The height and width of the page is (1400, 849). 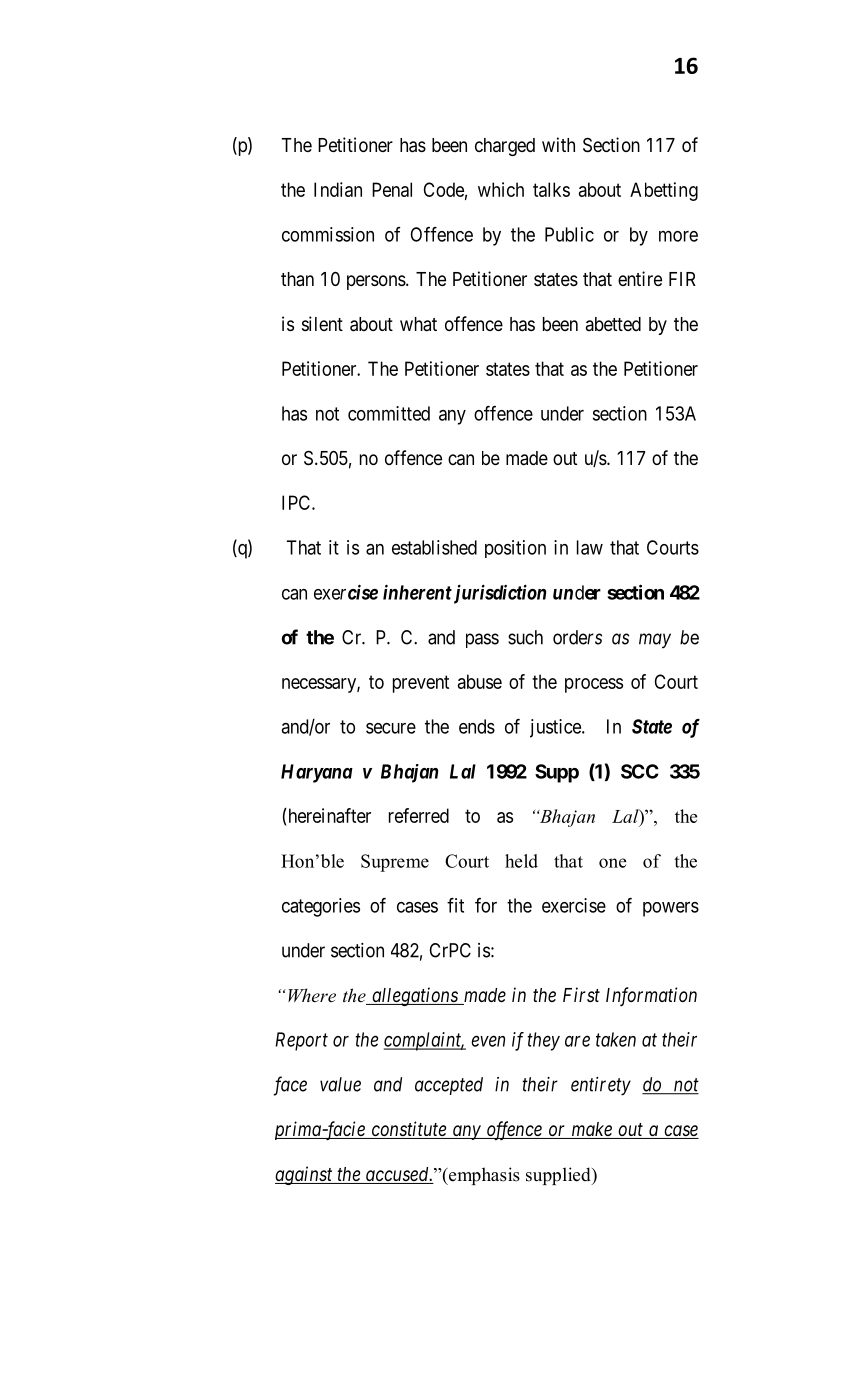 What do you see at coordinates (305, 1175) in the page?
I see `against` at bounding box center [305, 1175].
